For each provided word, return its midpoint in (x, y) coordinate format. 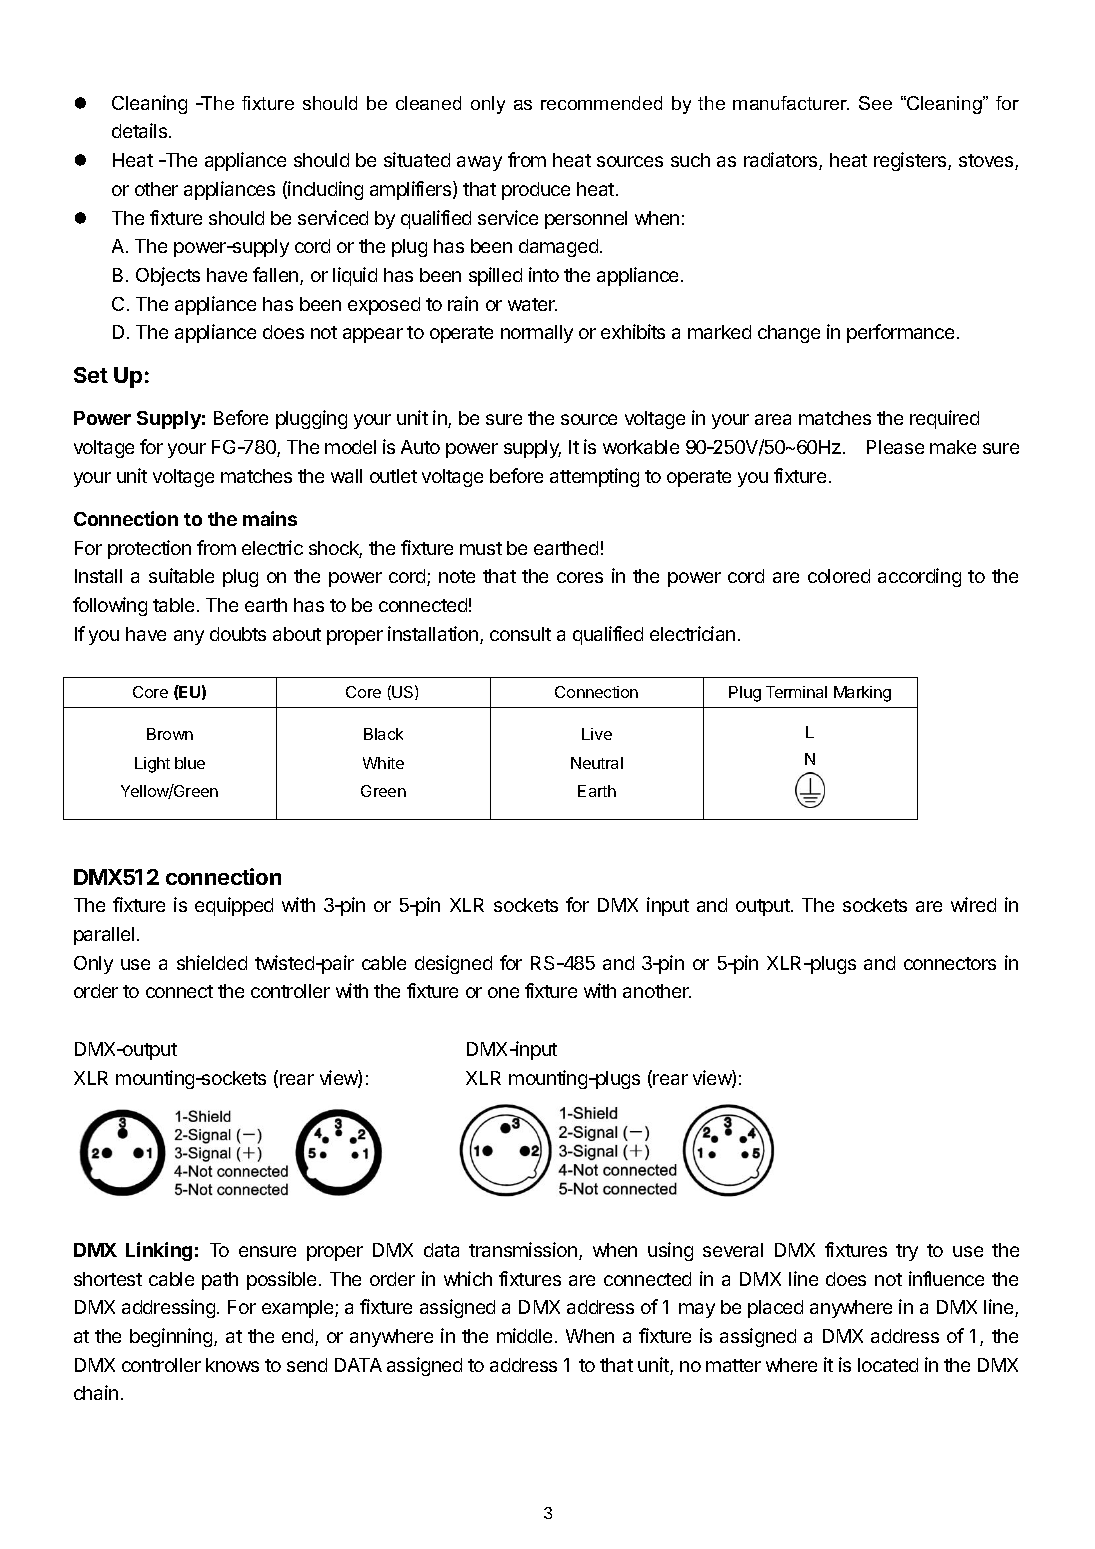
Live (597, 734)
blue (190, 763)
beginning (172, 1337)
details (139, 130)
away (479, 163)
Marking (862, 694)
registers (911, 161)
